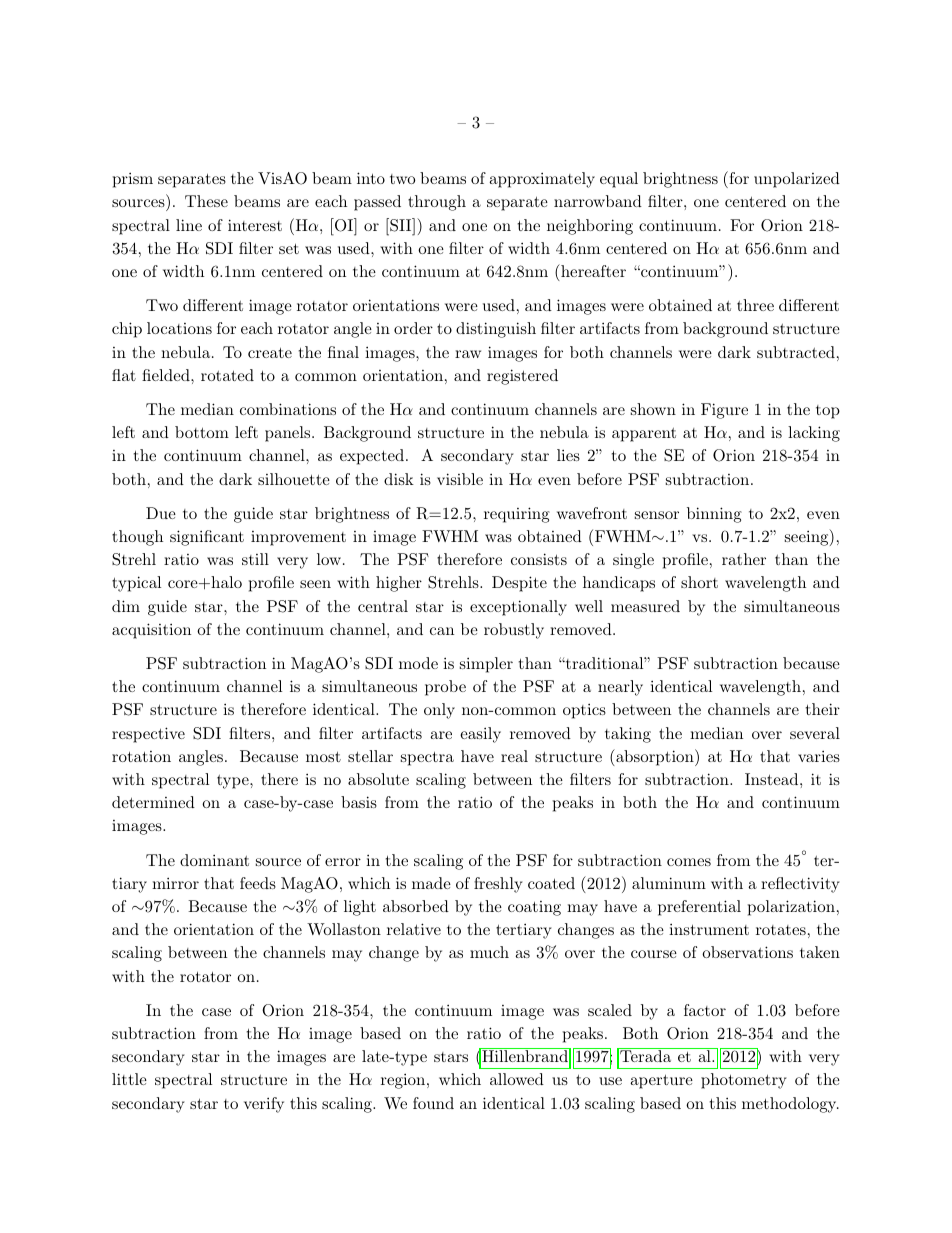 Image resolution: width=952 pixels, height=1233 pixels. Describe the element at coordinates (517, 1079) in the image. I see `allowed` at that location.
